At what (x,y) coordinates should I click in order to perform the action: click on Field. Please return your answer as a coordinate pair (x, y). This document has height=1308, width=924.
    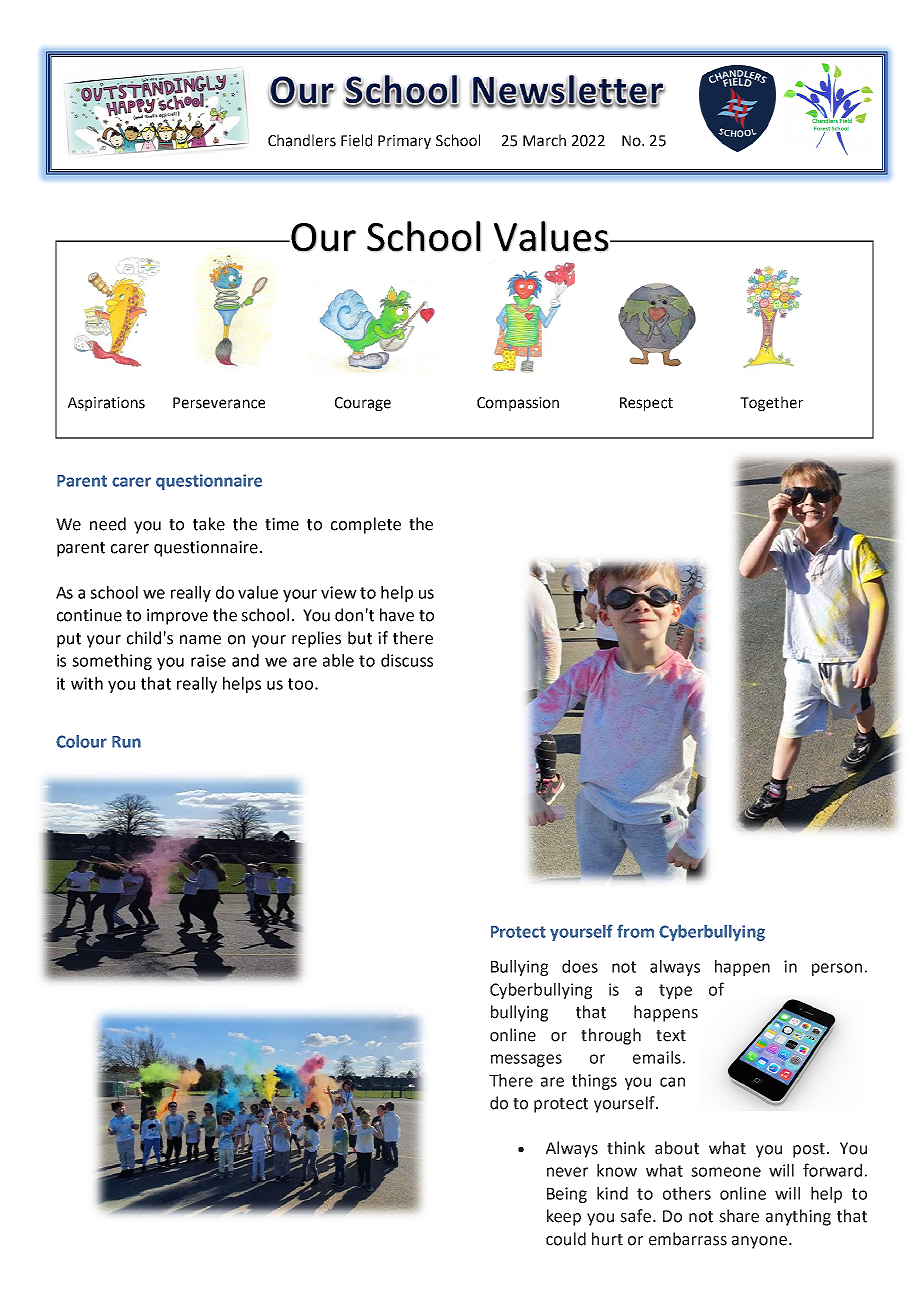
    Looking at the image, I should click on (356, 140).
